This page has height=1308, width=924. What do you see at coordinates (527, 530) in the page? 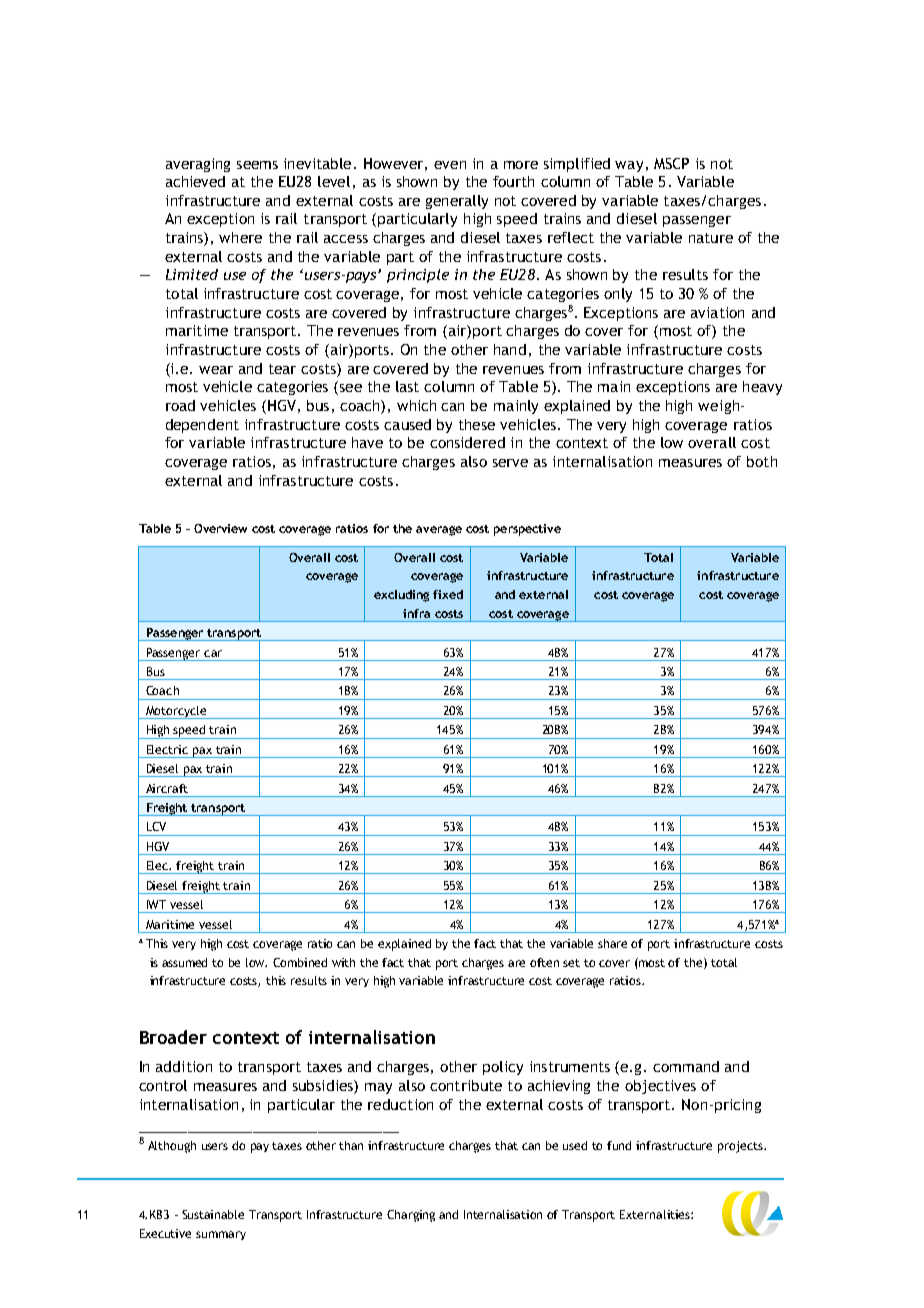
I see `perspective` at bounding box center [527, 530].
